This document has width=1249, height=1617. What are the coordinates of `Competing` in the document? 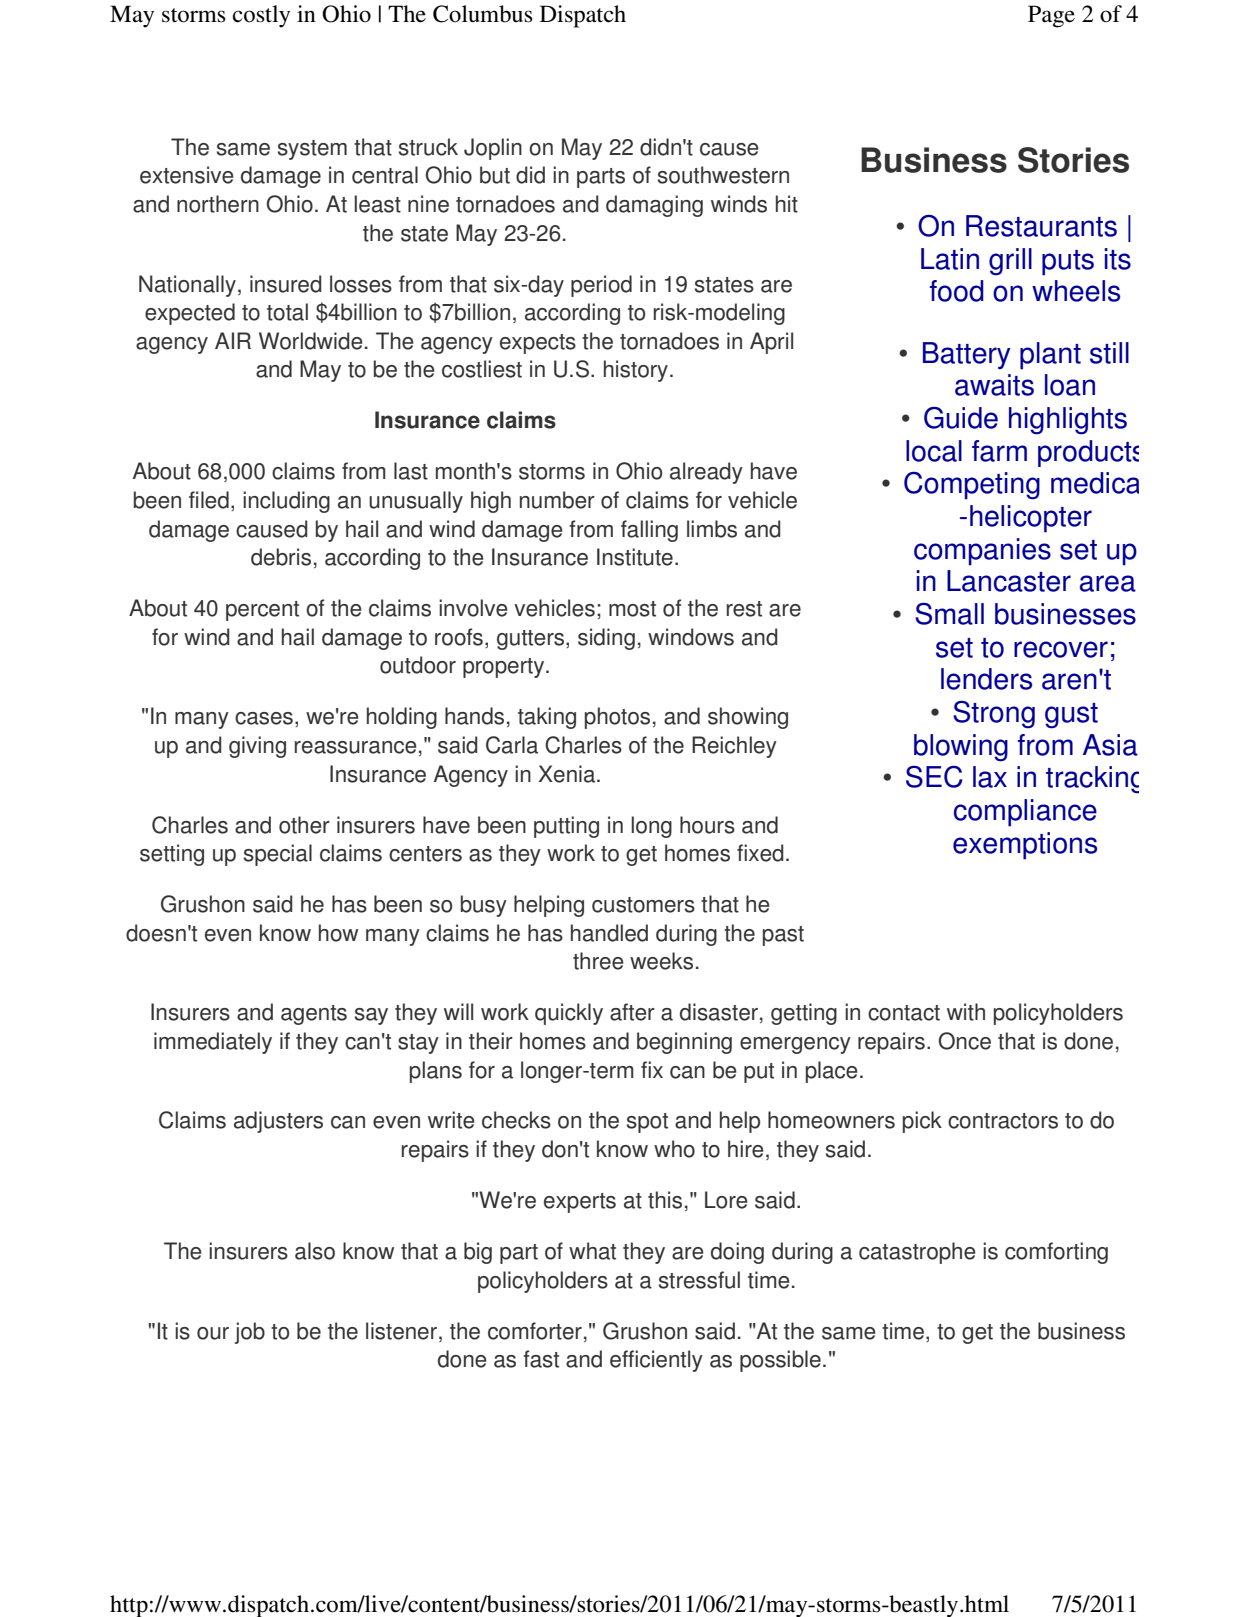 It's located at (972, 486).
